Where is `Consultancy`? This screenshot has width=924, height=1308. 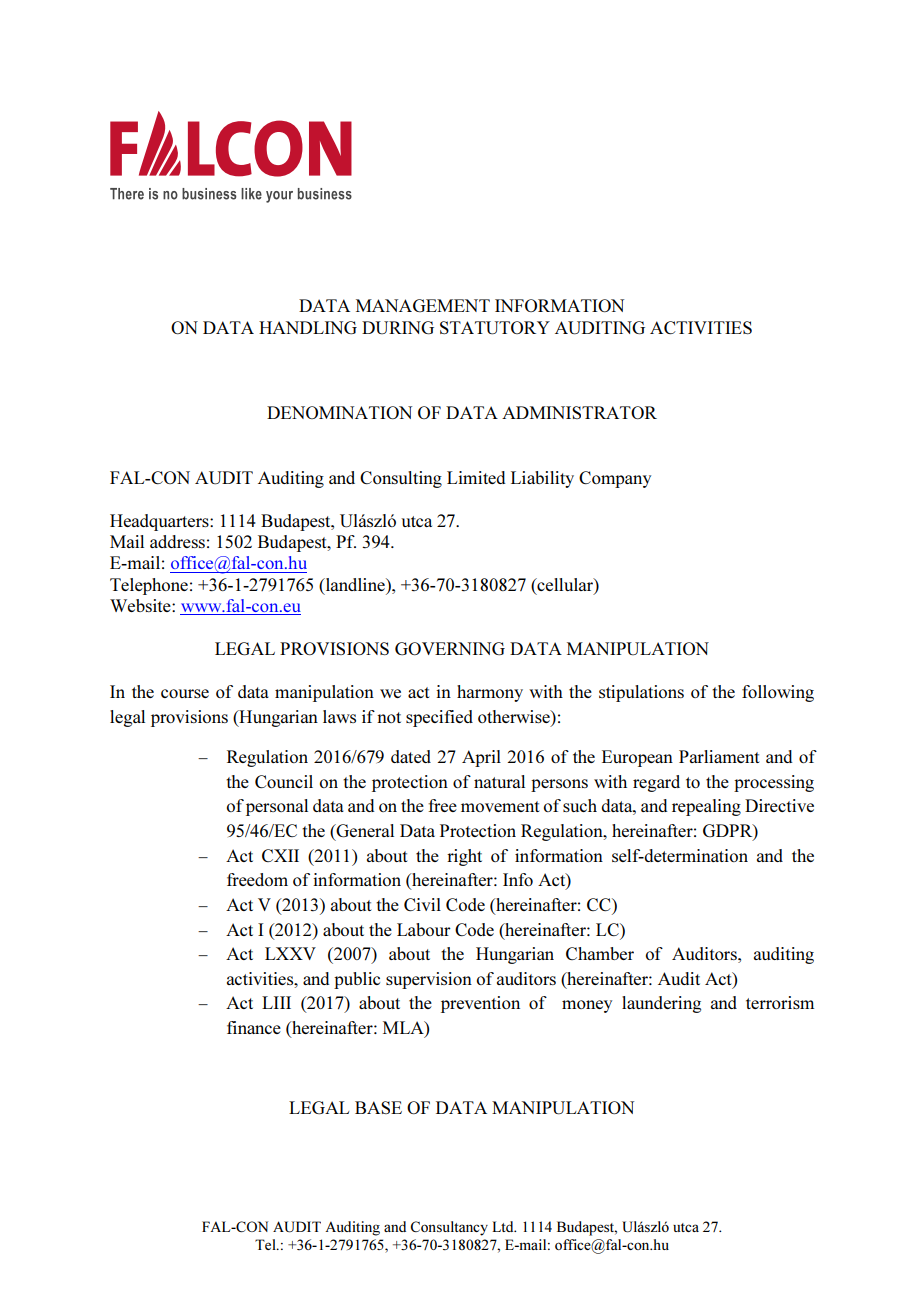 Consultancy is located at coordinates (449, 1228).
